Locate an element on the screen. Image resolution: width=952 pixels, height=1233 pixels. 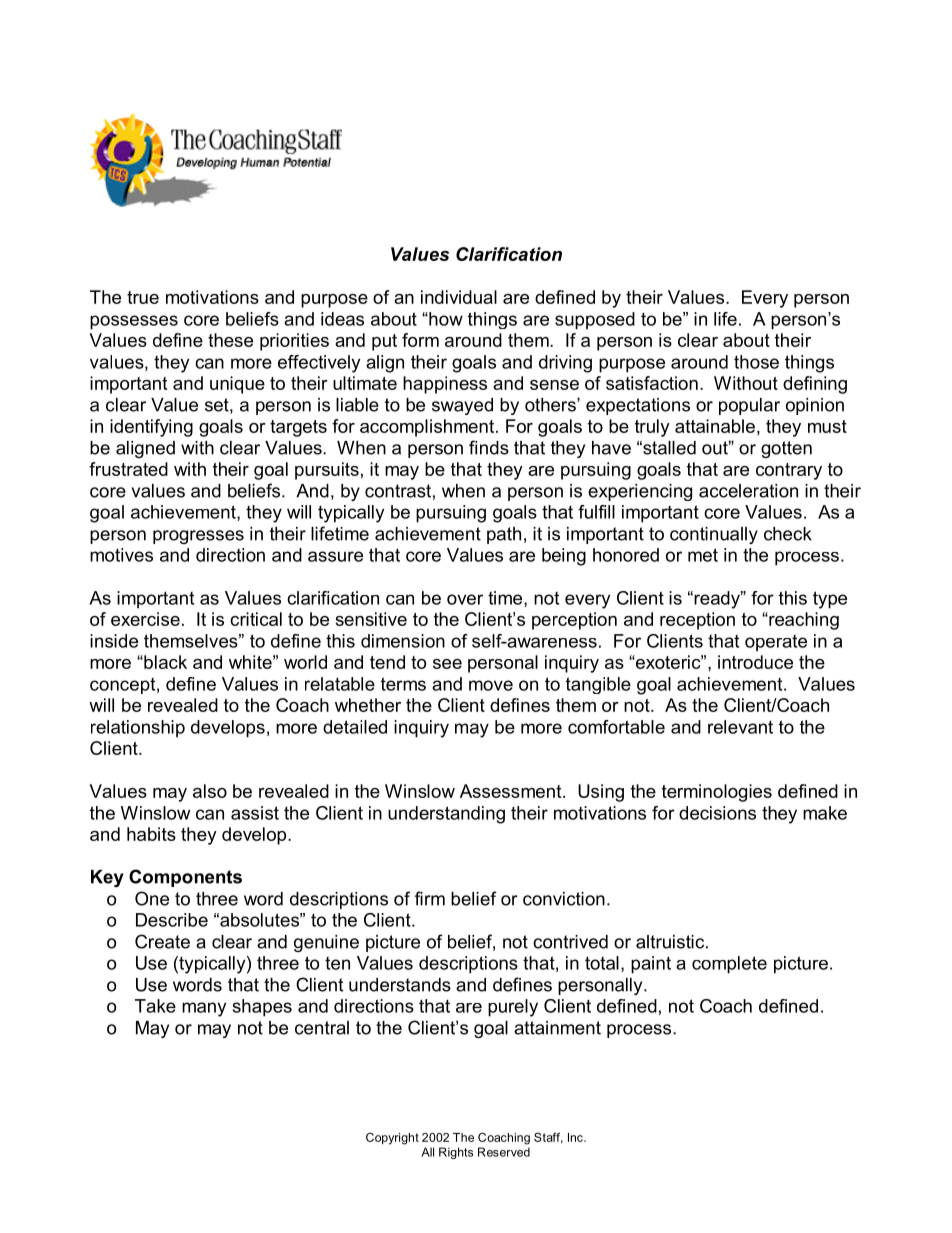
Rights is located at coordinates (456, 1153).
